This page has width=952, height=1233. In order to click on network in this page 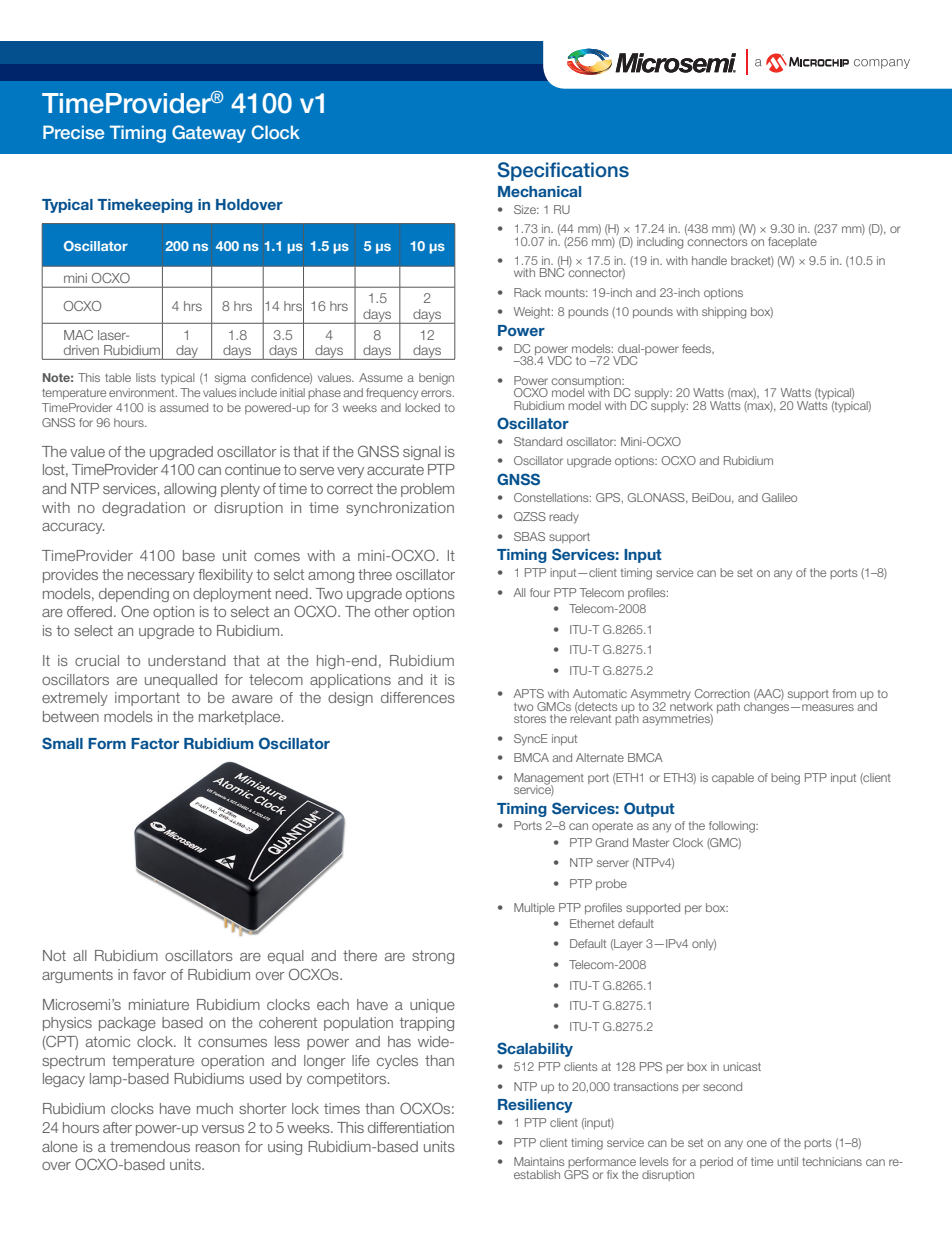, I will do `click(691, 705)`.
